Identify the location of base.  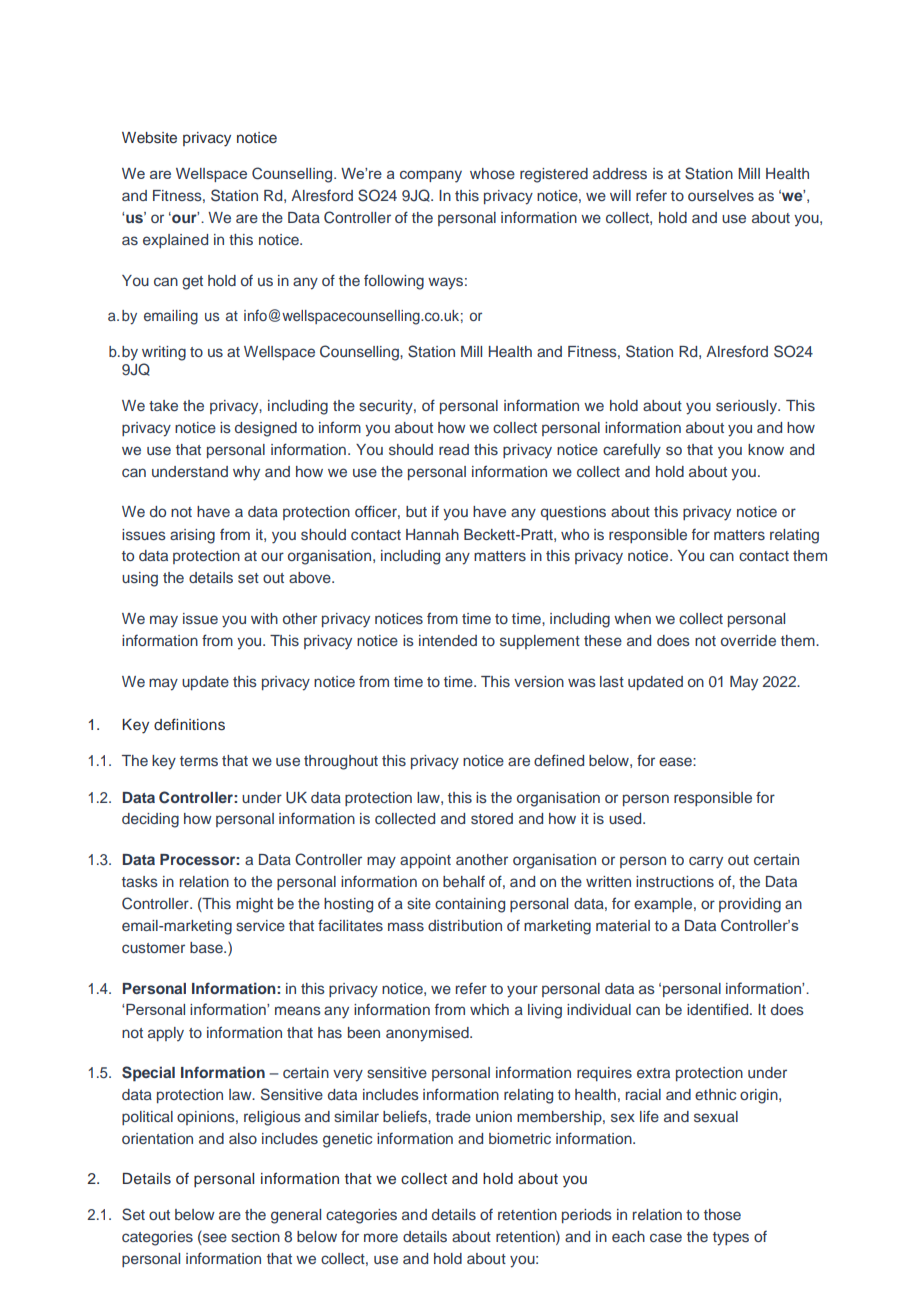
(207, 947).
